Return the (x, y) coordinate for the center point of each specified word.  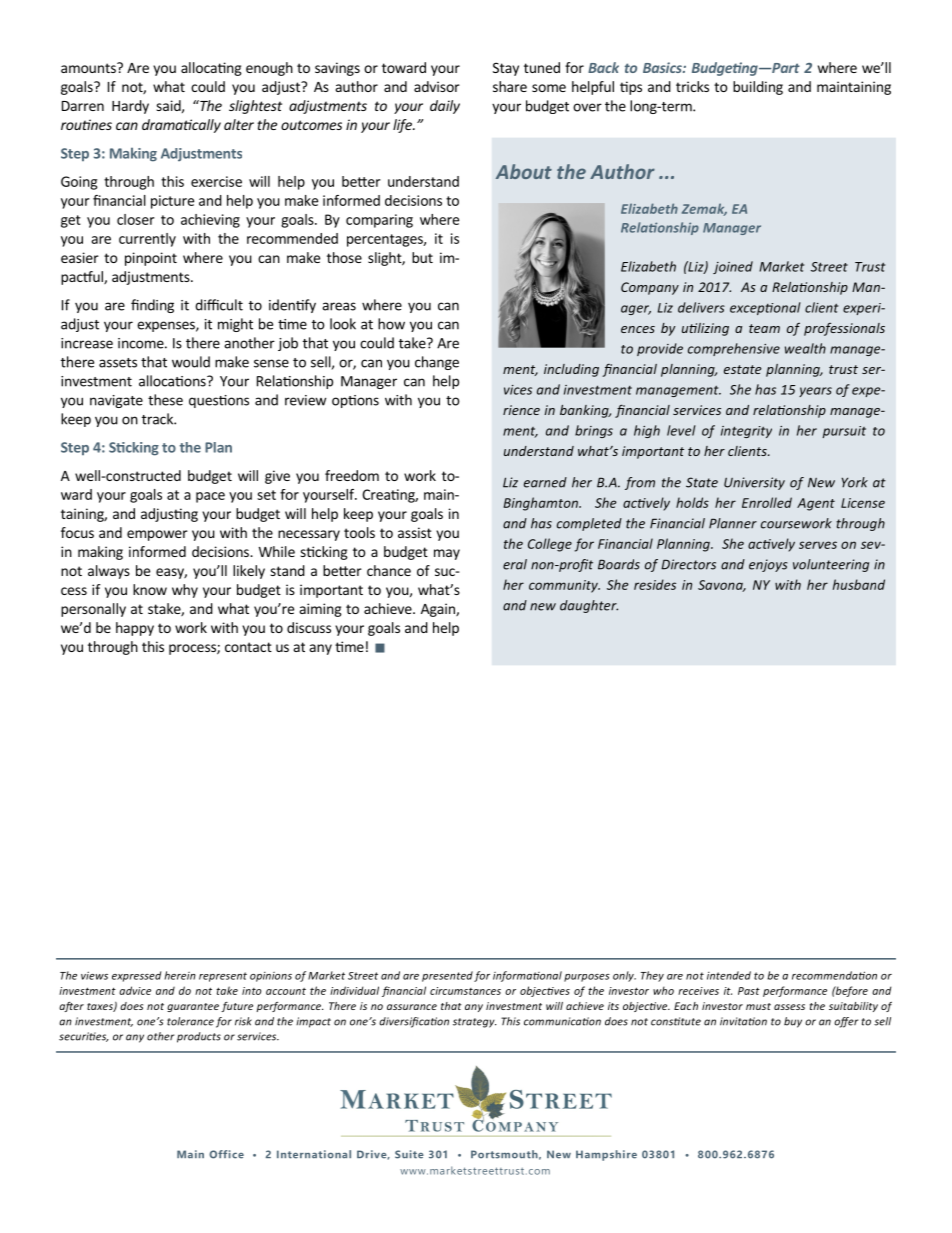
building (758, 88)
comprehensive (734, 349)
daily (445, 107)
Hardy (130, 107)
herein (180, 975)
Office (226, 1154)
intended (729, 975)
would (191, 362)
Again (439, 610)
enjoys (768, 565)
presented (447, 976)
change (437, 363)
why (185, 591)
